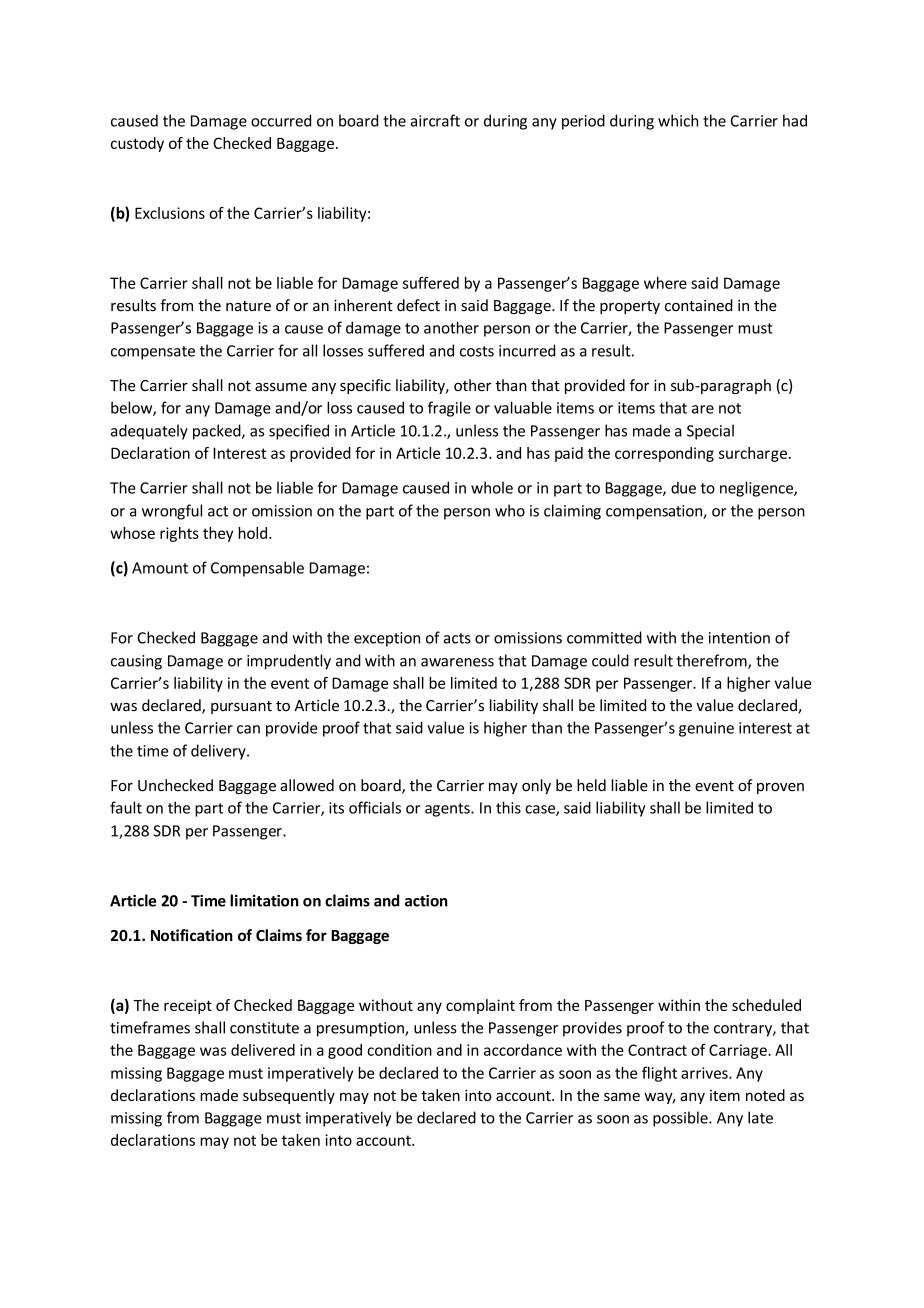 The width and height of the screenshot is (924, 1308). What do you see at coordinates (448, 810) in the screenshot?
I see `agents` at bounding box center [448, 810].
